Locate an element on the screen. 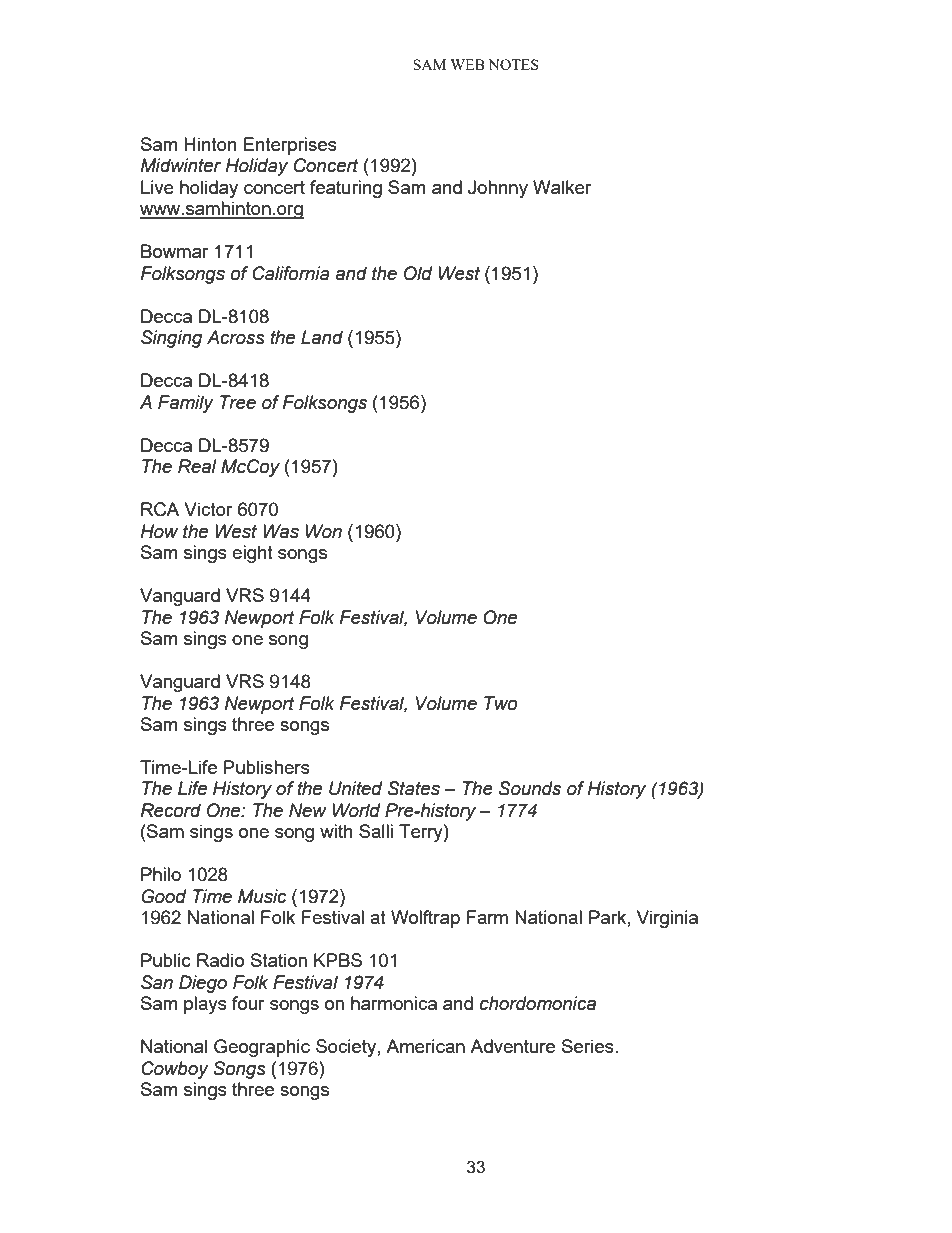  Midwinter is located at coordinates (180, 165).
